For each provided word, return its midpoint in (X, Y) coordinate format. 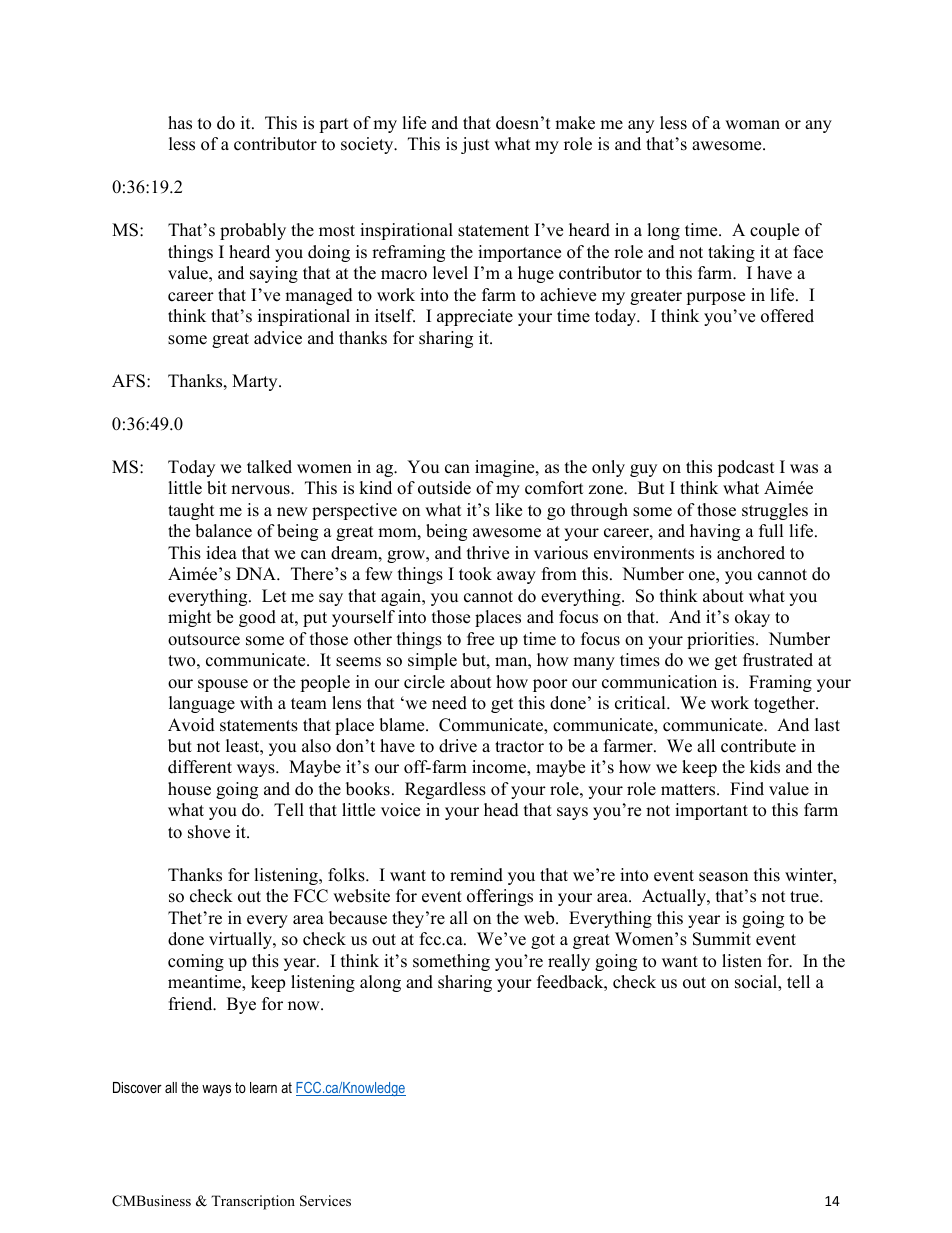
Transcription (253, 1202)
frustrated (778, 660)
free (480, 639)
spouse (223, 685)
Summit (722, 939)
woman (752, 125)
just (475, 145)
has (180, 123)
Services (325, 1201)
